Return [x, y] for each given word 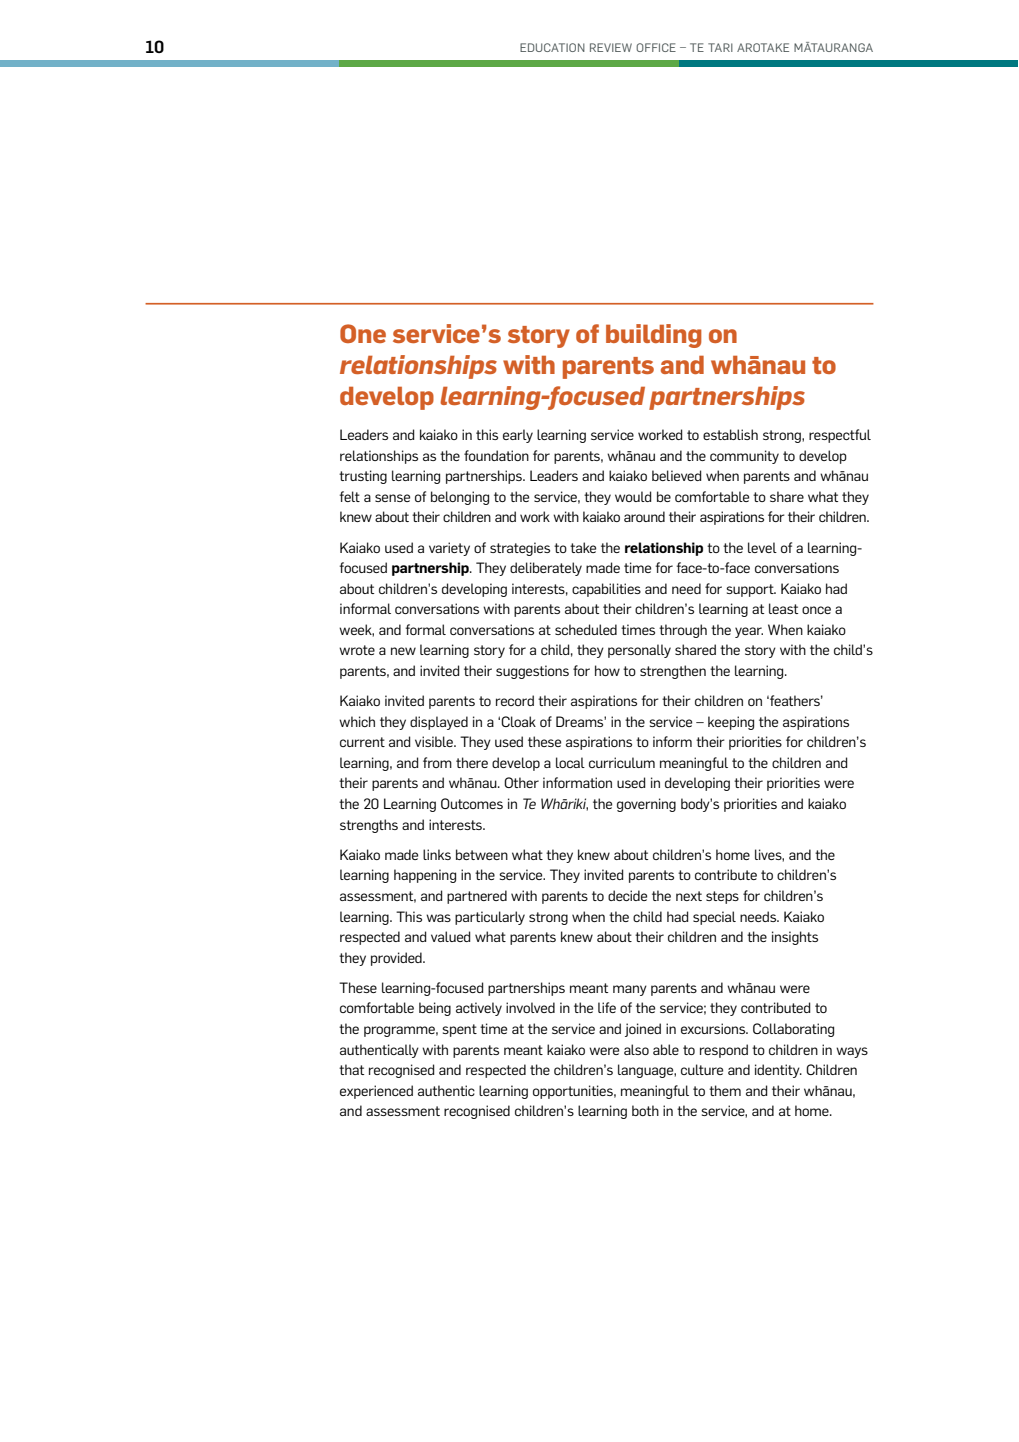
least [783, 608]
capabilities [606, 590]
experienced [376, 1092]
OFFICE [656, 47]
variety [449, 549]
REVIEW [611, 47]
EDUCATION [552, 47]
